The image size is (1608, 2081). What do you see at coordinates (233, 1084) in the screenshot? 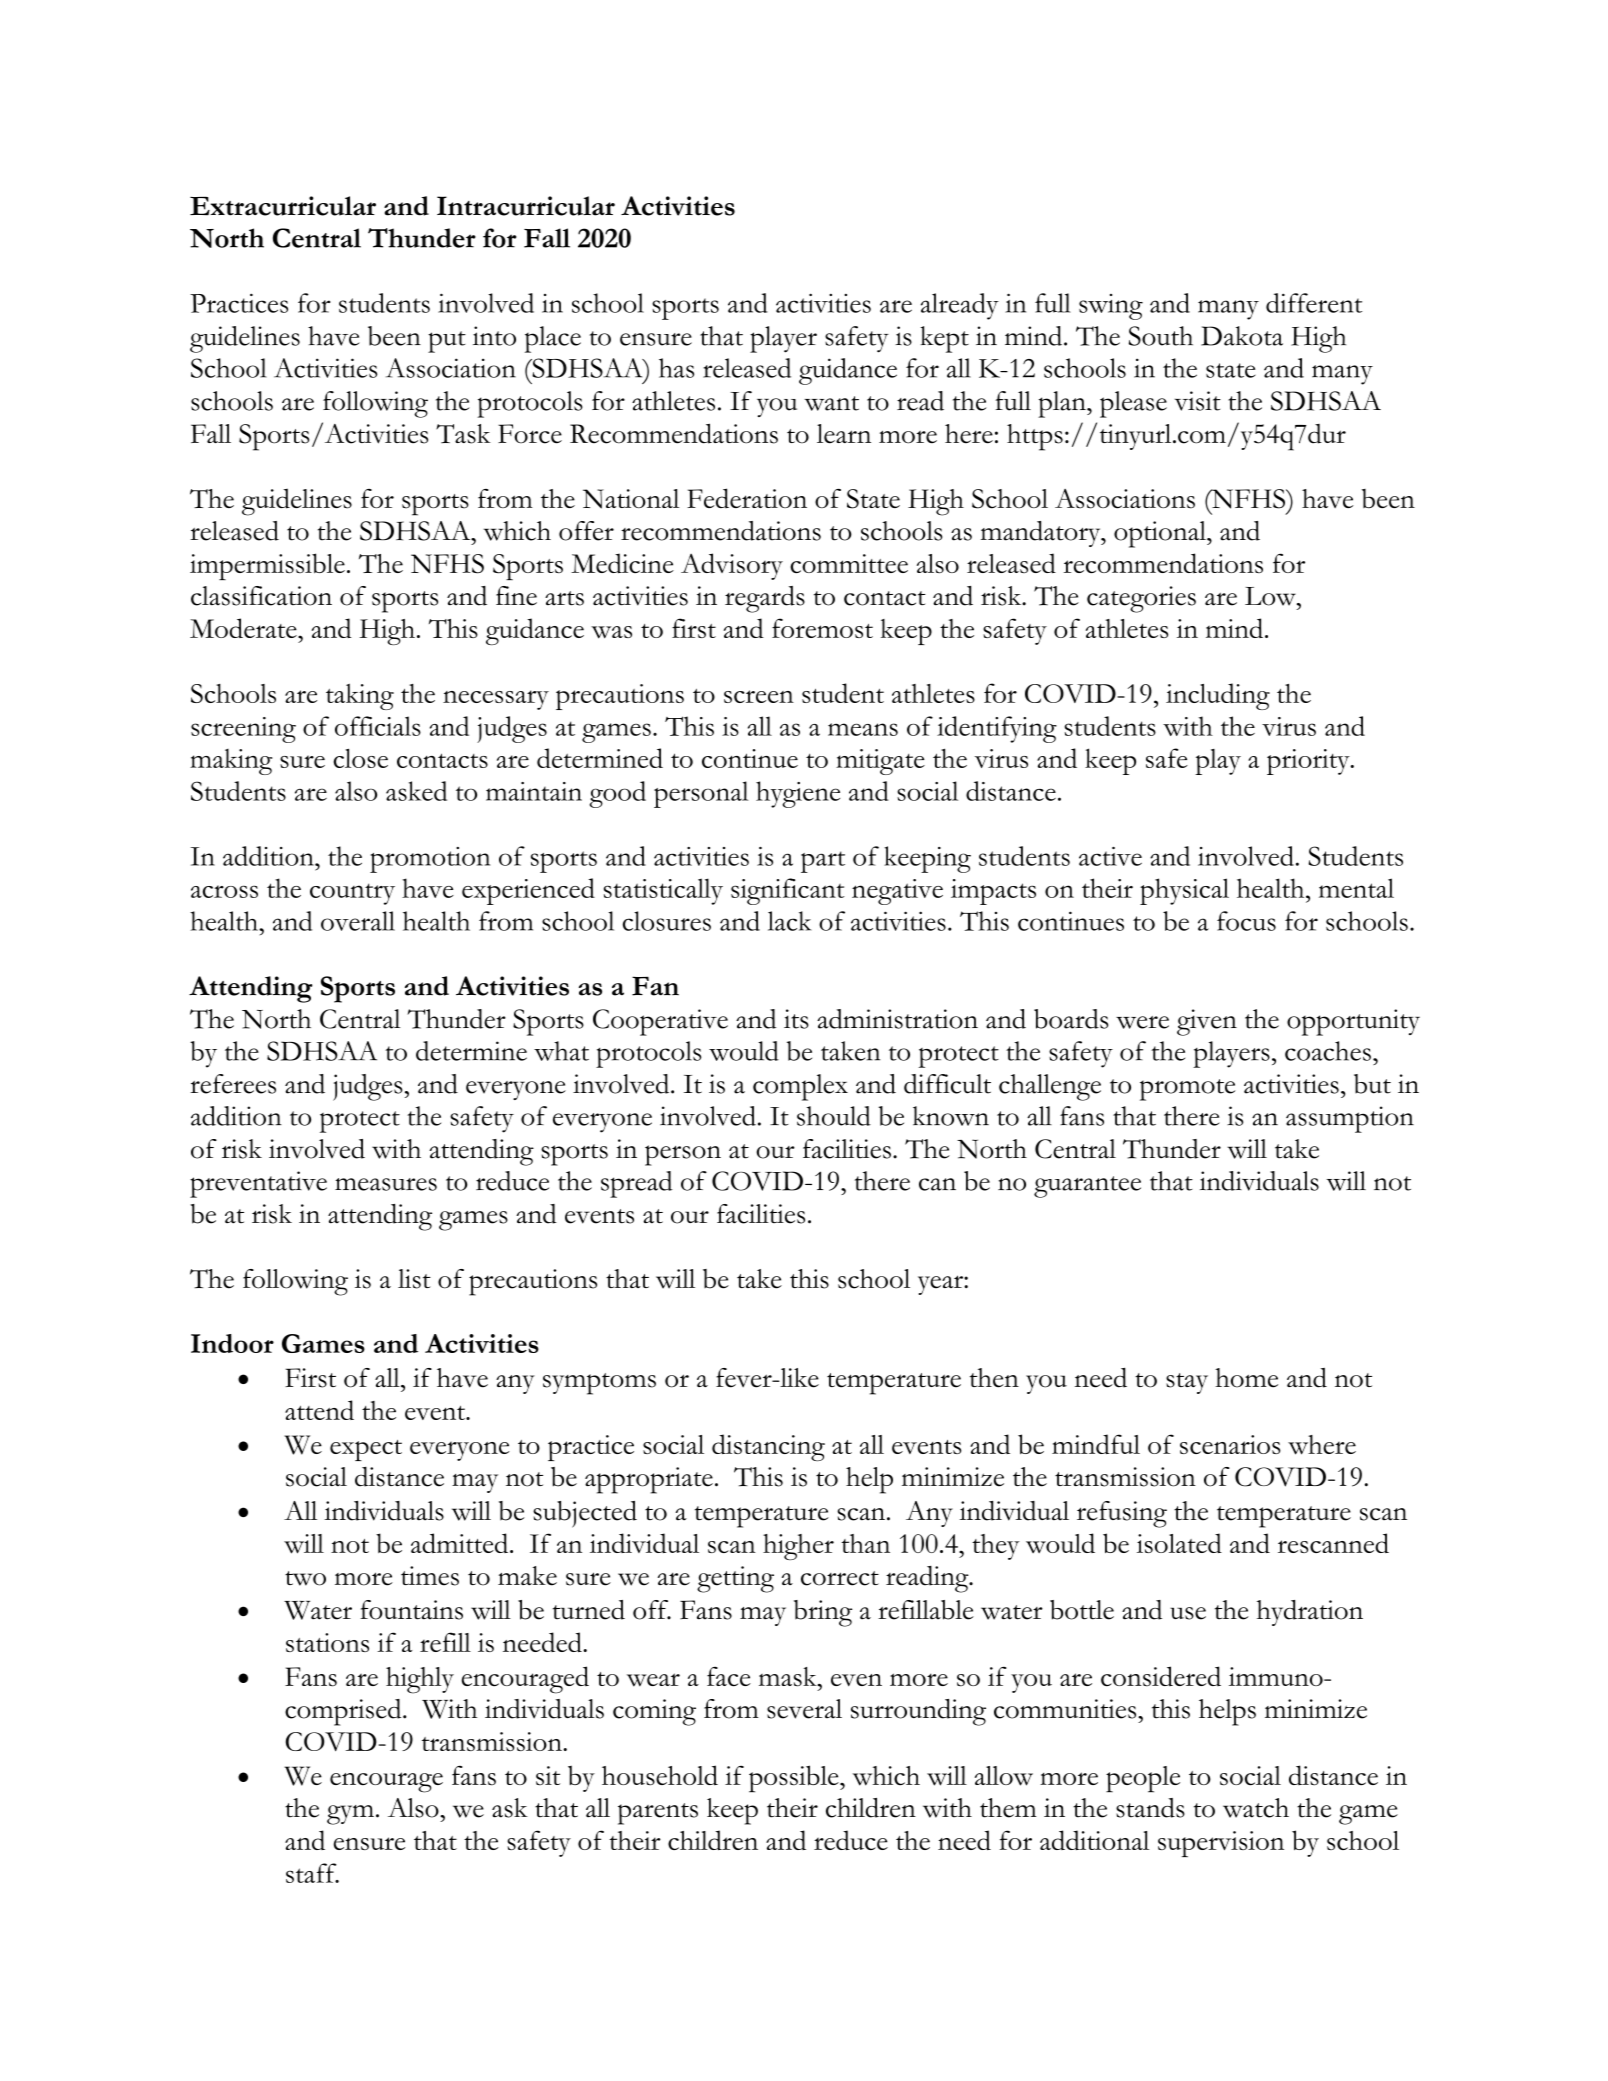
I see `referees` at bounding box center [233, 1084].
